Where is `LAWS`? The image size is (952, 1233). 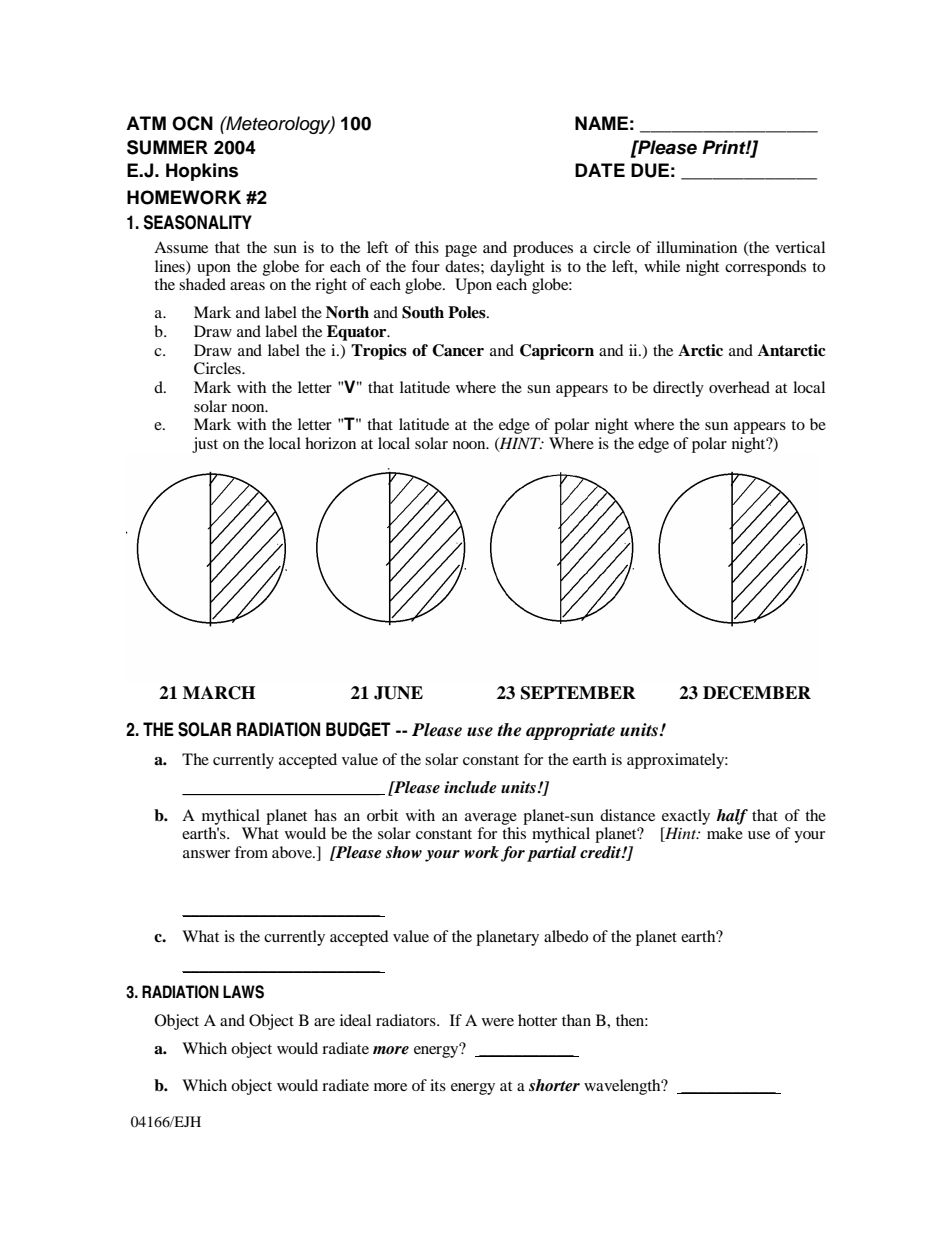
LAWS is located at coordinates (243, 992).
